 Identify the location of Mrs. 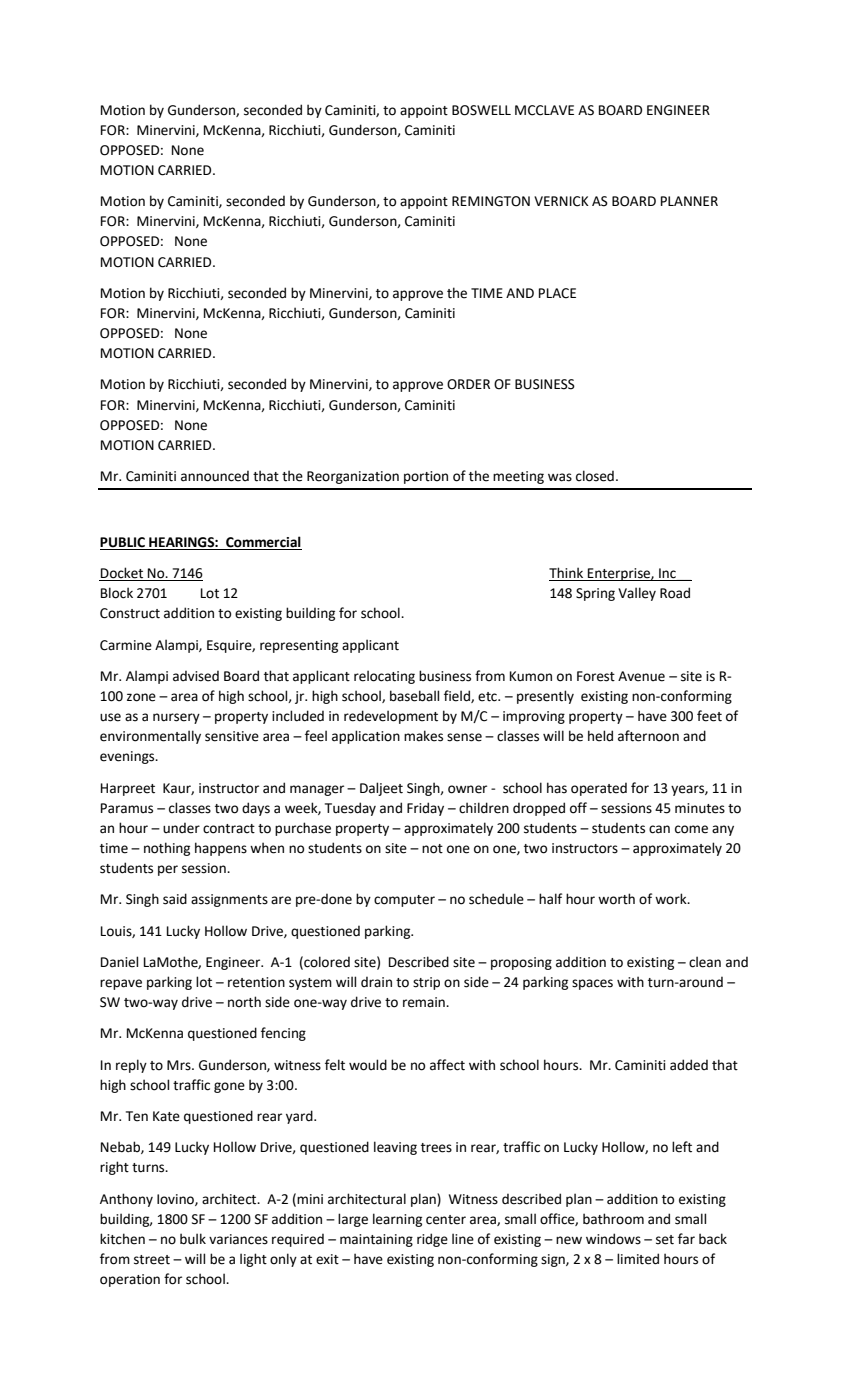
(180, 1065).
